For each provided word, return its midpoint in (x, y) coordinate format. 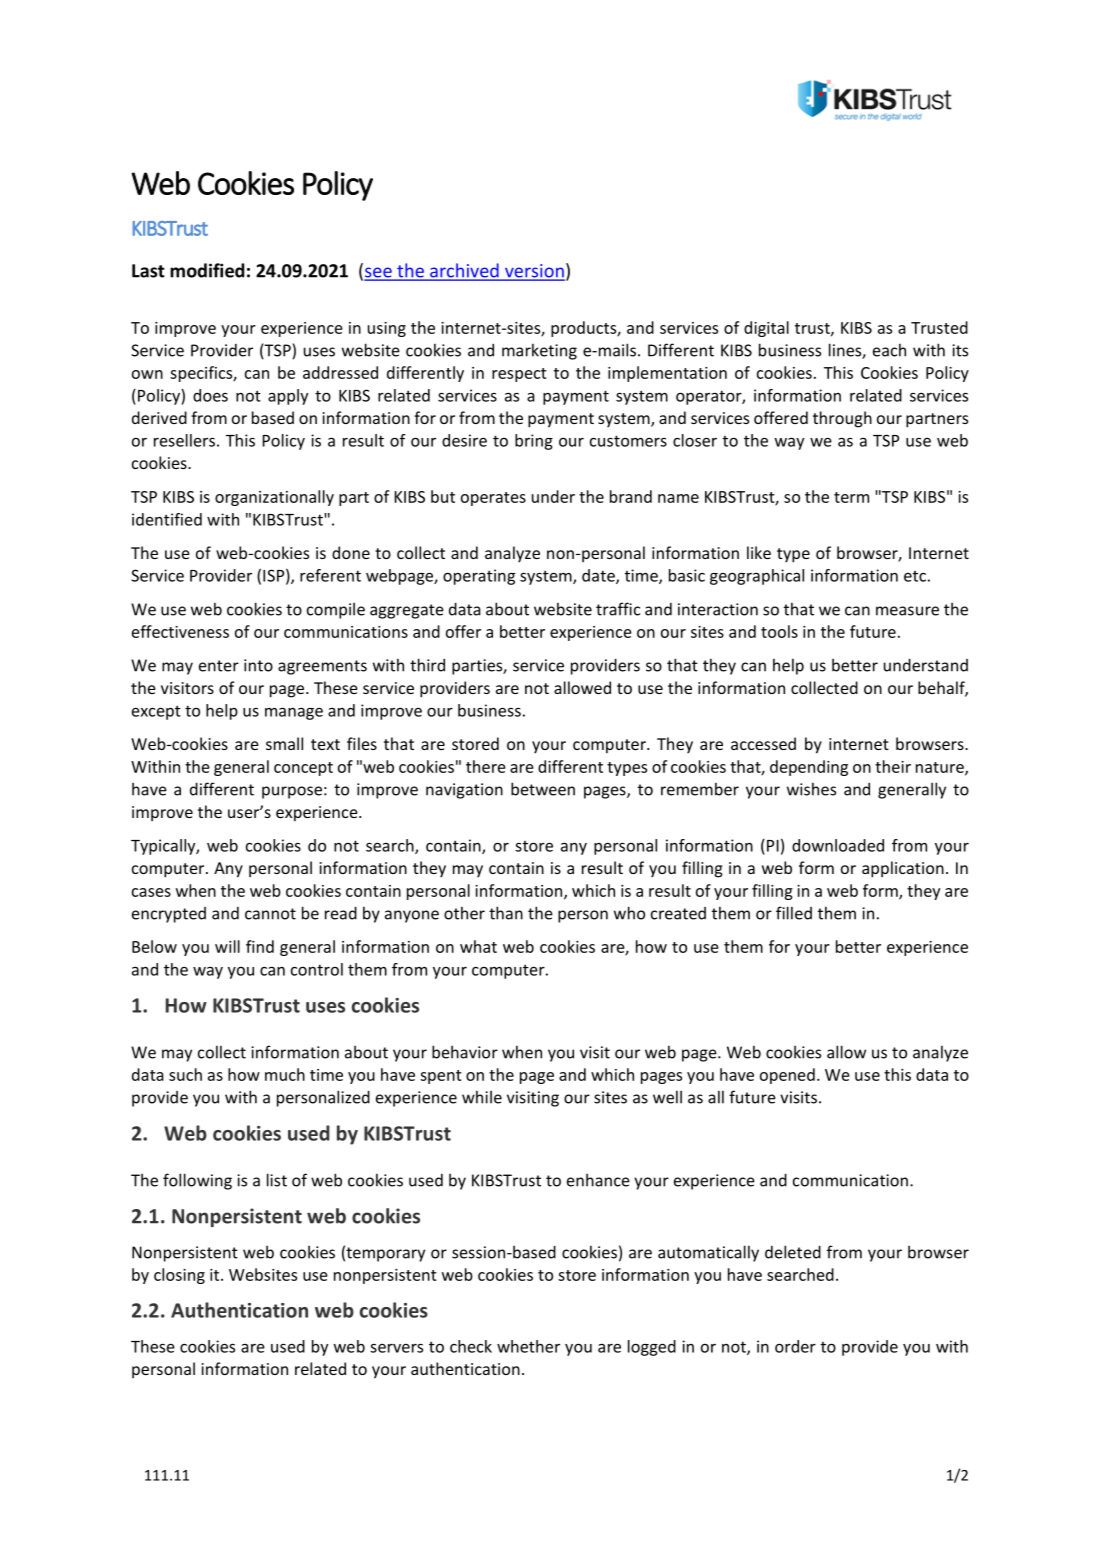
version (534, 272)
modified (207, 270)
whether (528, 1346)
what (478, 946)
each (889, 350)
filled (794, 913)
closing (179, 1276)
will (227, 946)
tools (779, 631)
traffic (618, 609)
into (258, 665)
